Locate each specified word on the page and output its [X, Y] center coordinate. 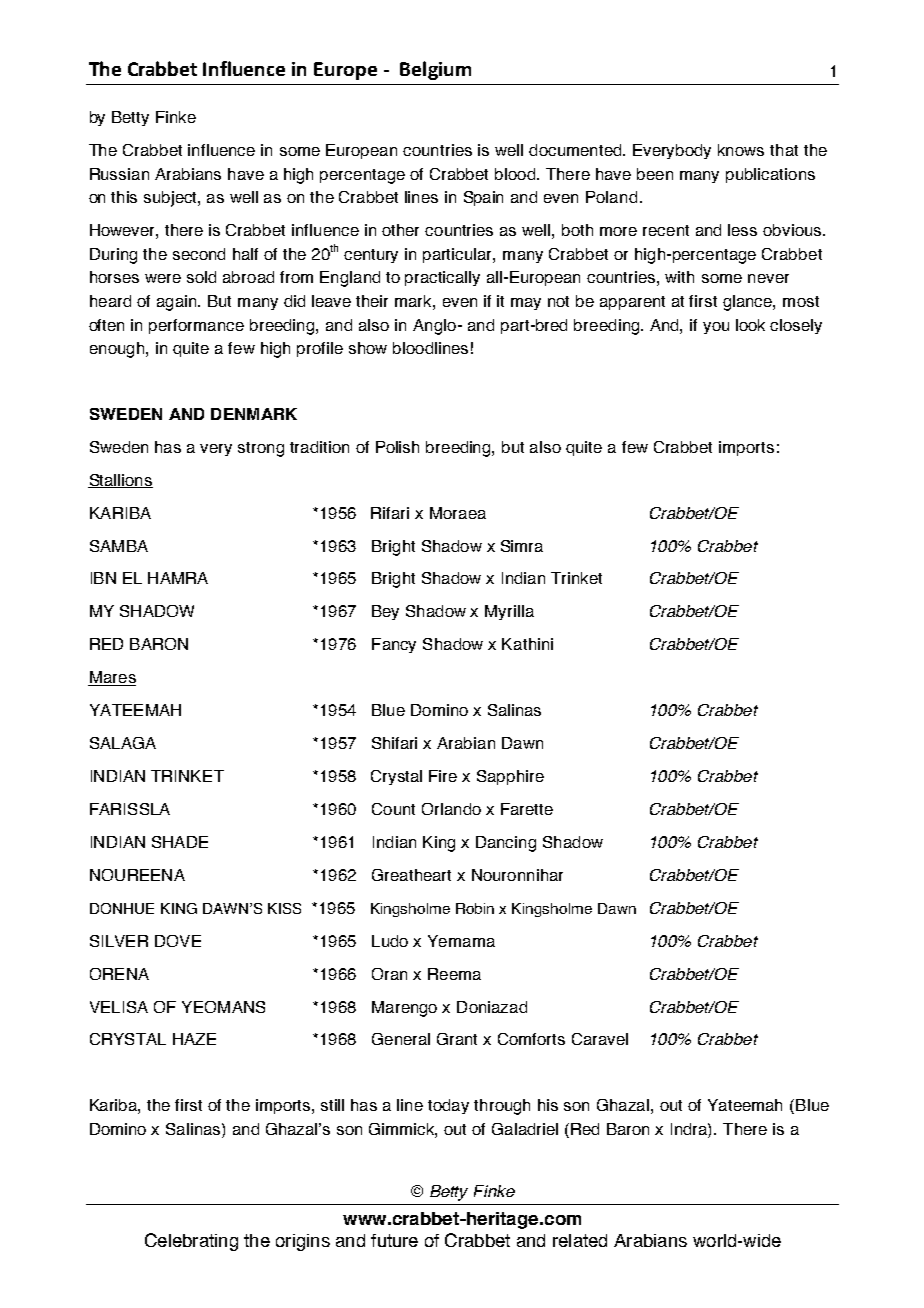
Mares [112, 678]
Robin [475, 908]
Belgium [435, 70]
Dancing [506, 844]
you [716, 328]
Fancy [394, 645]
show [368, 348]
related [580, 1240]
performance [196, 326]
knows [741, 150]
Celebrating [191, 1242]
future [394, 1240]
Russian [119, 174]
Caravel [600, 1039]
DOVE [178, 941]
